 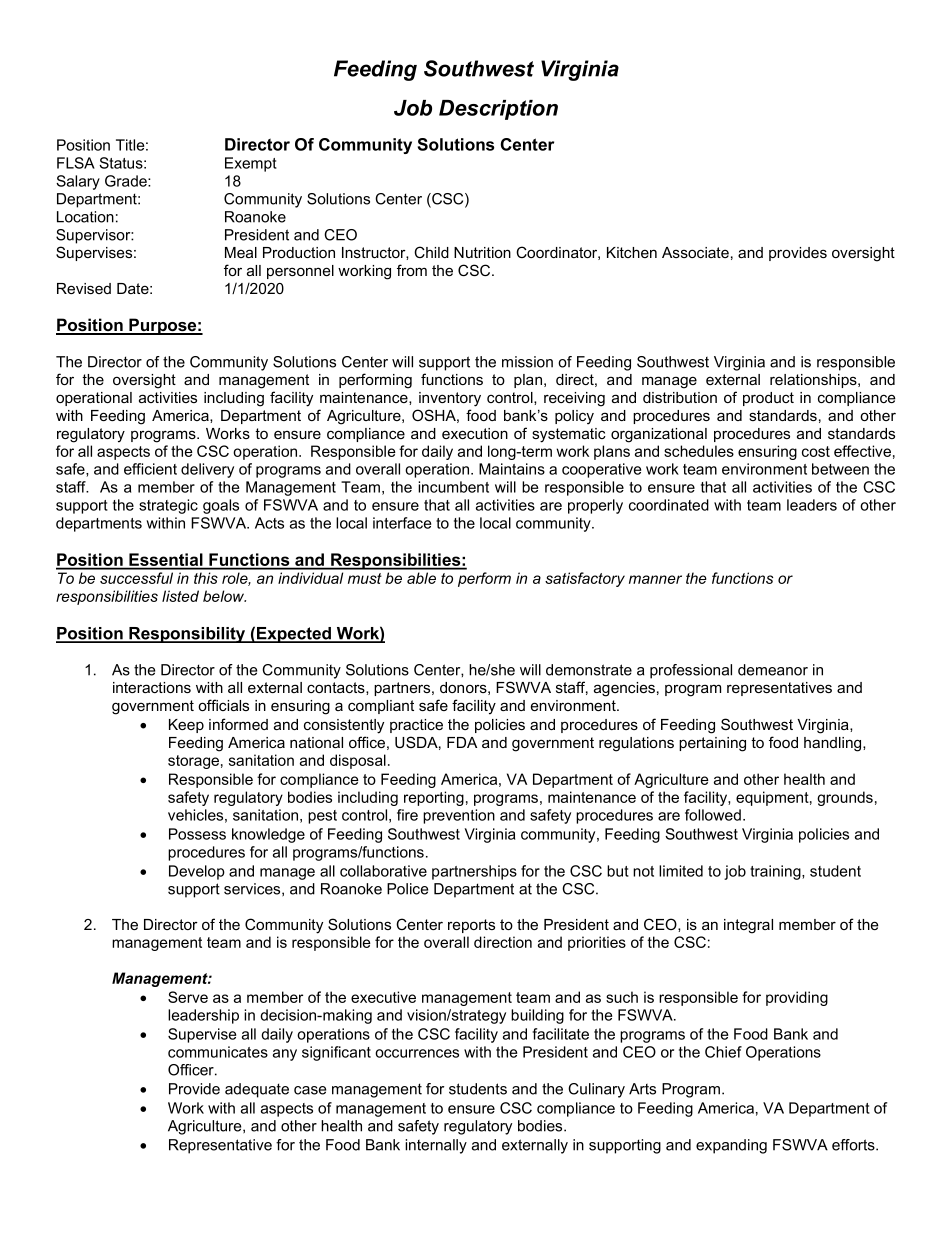 What do you see at coordinates (713, 815) in the screenshot?
I see `followed` at bounding box center [713, 815].
